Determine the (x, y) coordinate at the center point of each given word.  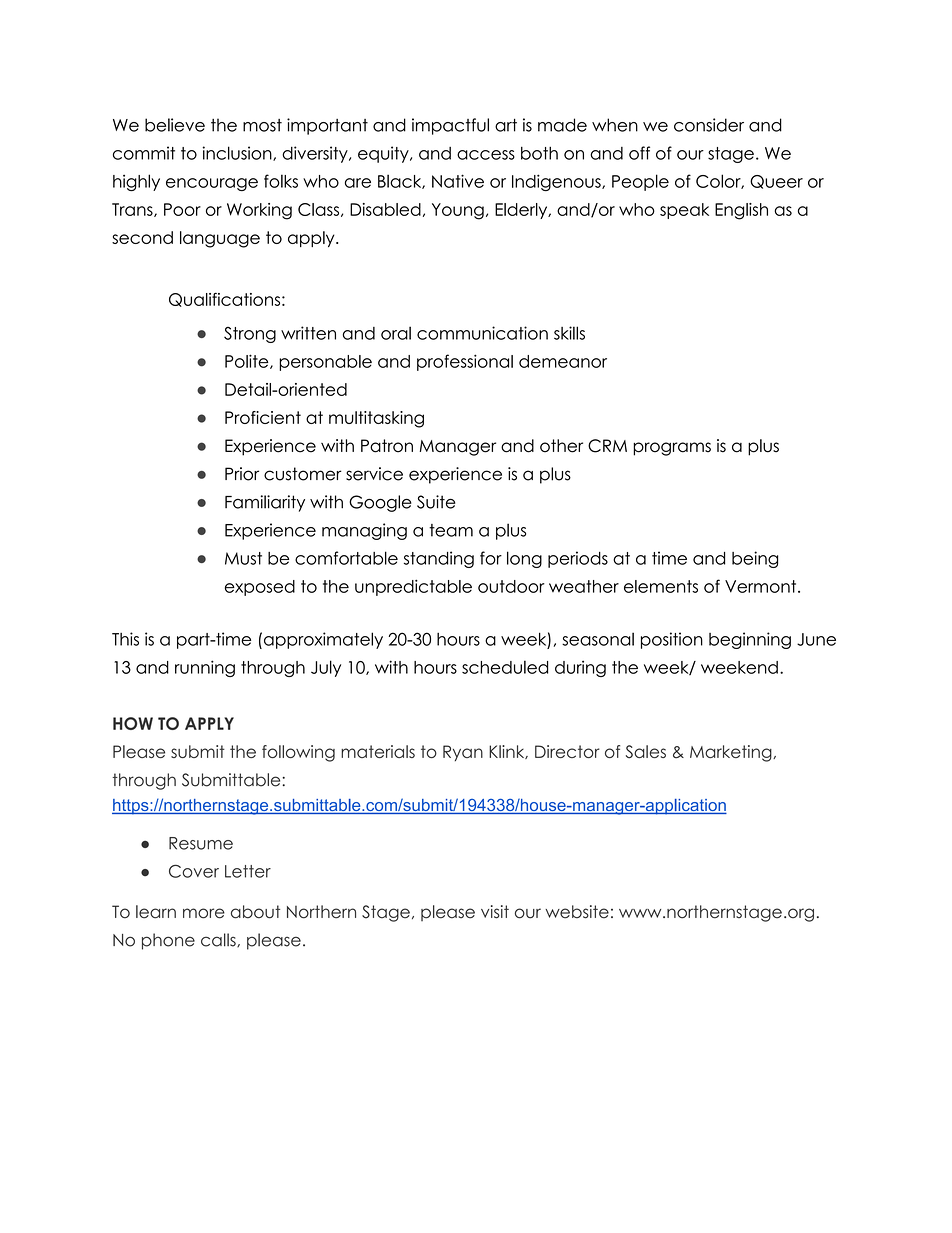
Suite (436, 502)
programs (672, 449)
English (741, 211)
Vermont (762, 586)
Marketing (732, 753)
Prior (242, 474)
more (204, 913)
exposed (260, 588)
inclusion (238, 153)
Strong (250, 335)
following (298, 753)
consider (709, 125)
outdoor (511, 586)
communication (482, 333)
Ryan (463, 753)
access (486, 155)
